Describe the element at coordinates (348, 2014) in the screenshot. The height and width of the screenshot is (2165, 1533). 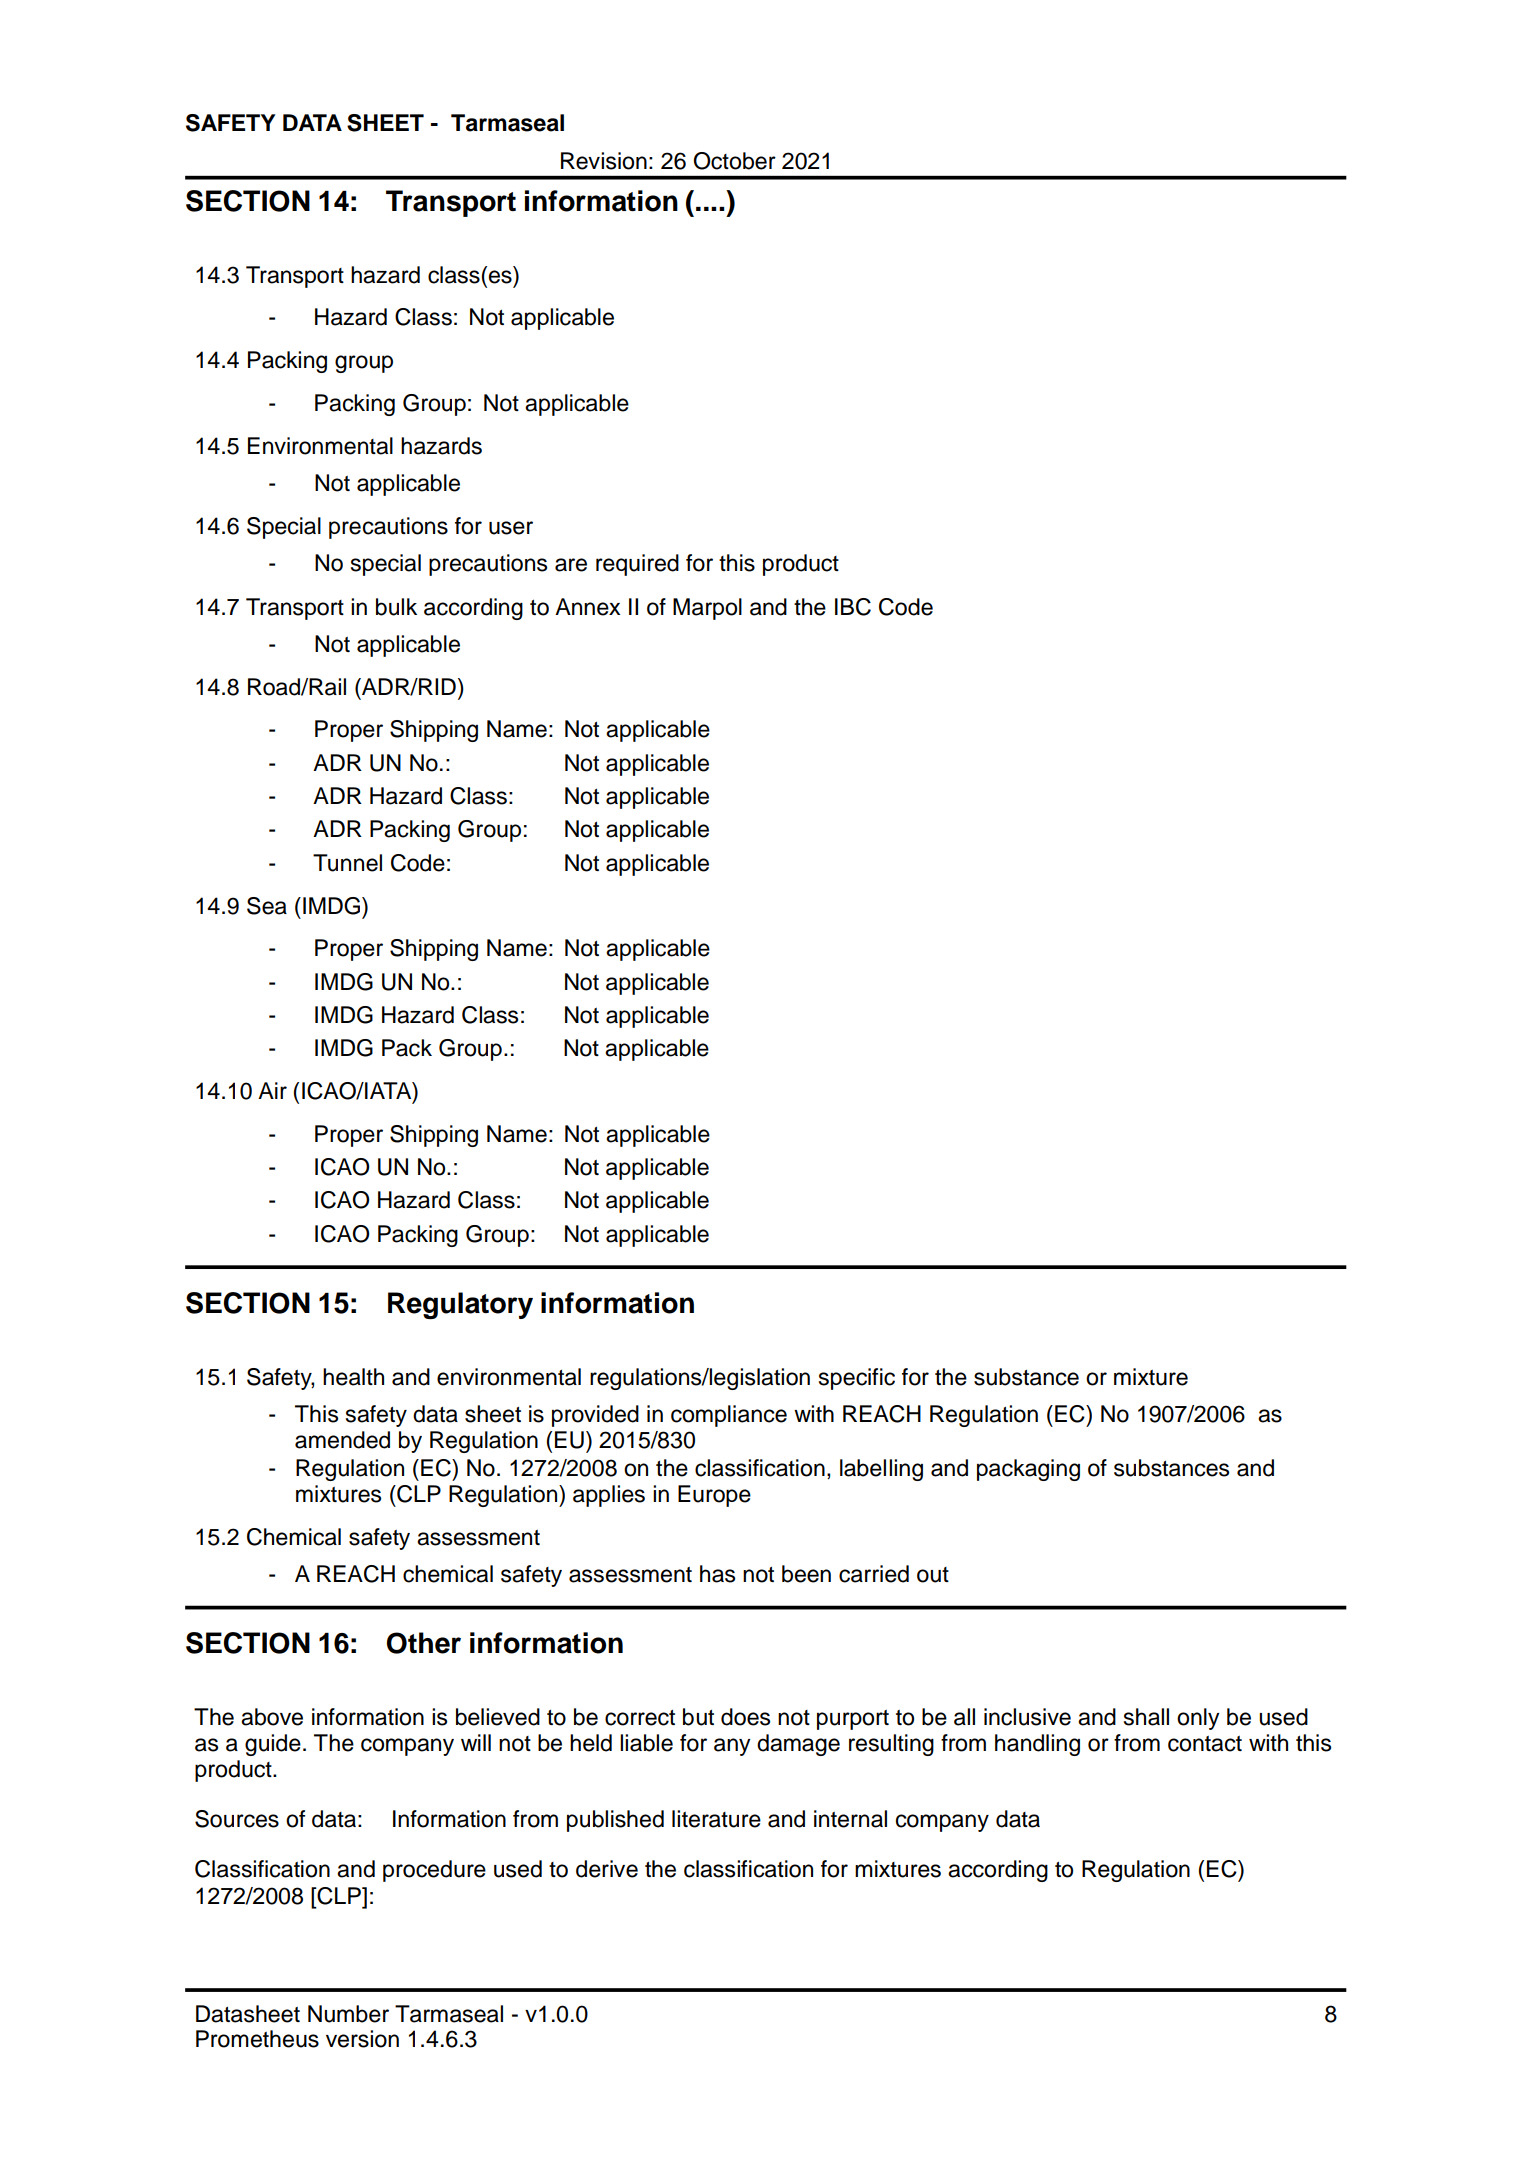
I see `Number` at that location.
